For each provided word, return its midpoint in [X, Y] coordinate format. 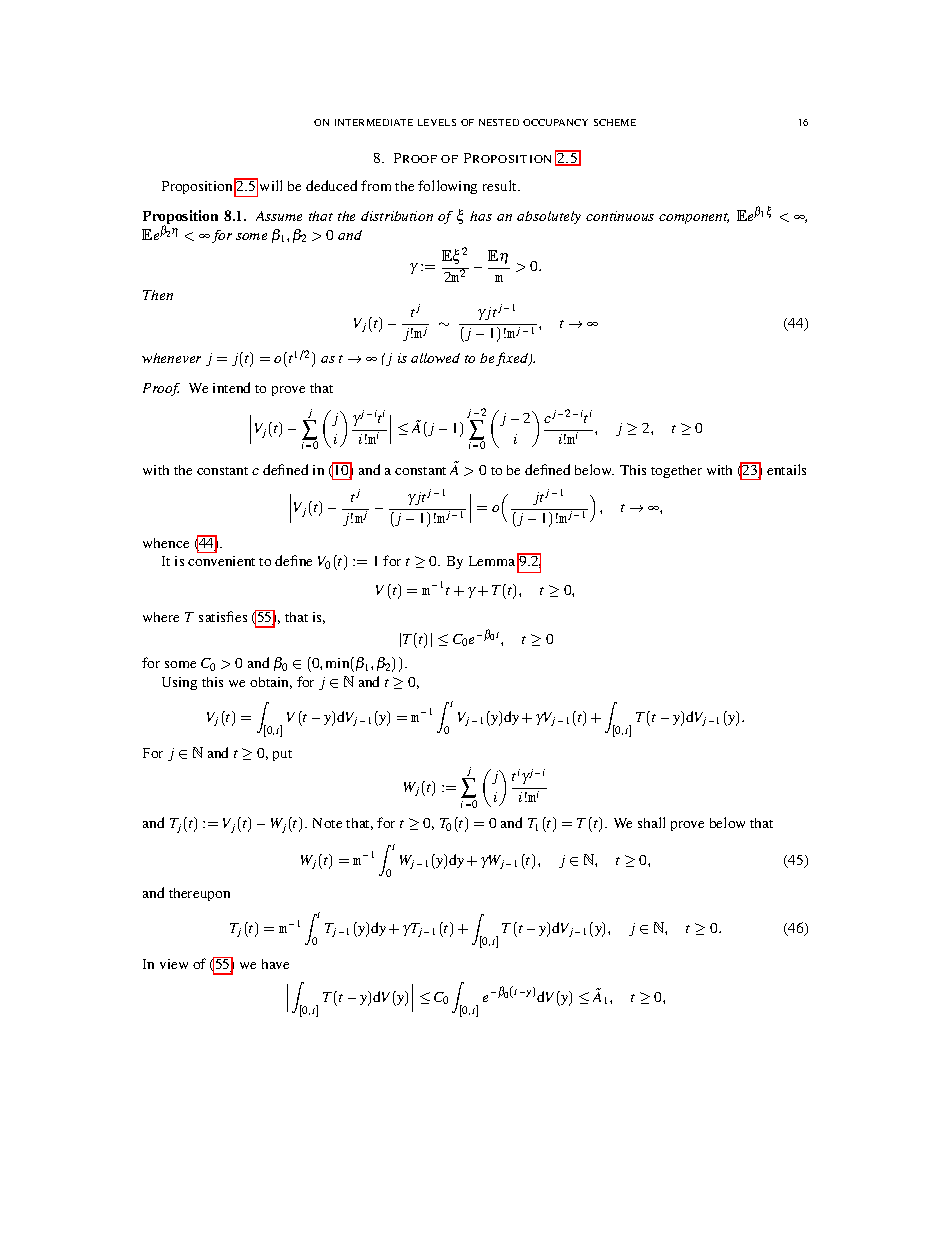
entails [786, 469]
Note [327, 823]
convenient [221, 561]
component [694, 218]
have [275, 964]
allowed [435, 358]
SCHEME [615, 122]
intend [231, 387]
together [676, 471]
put [282, 755]
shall [651, 822]
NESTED [499, 122]
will [271, 185]
